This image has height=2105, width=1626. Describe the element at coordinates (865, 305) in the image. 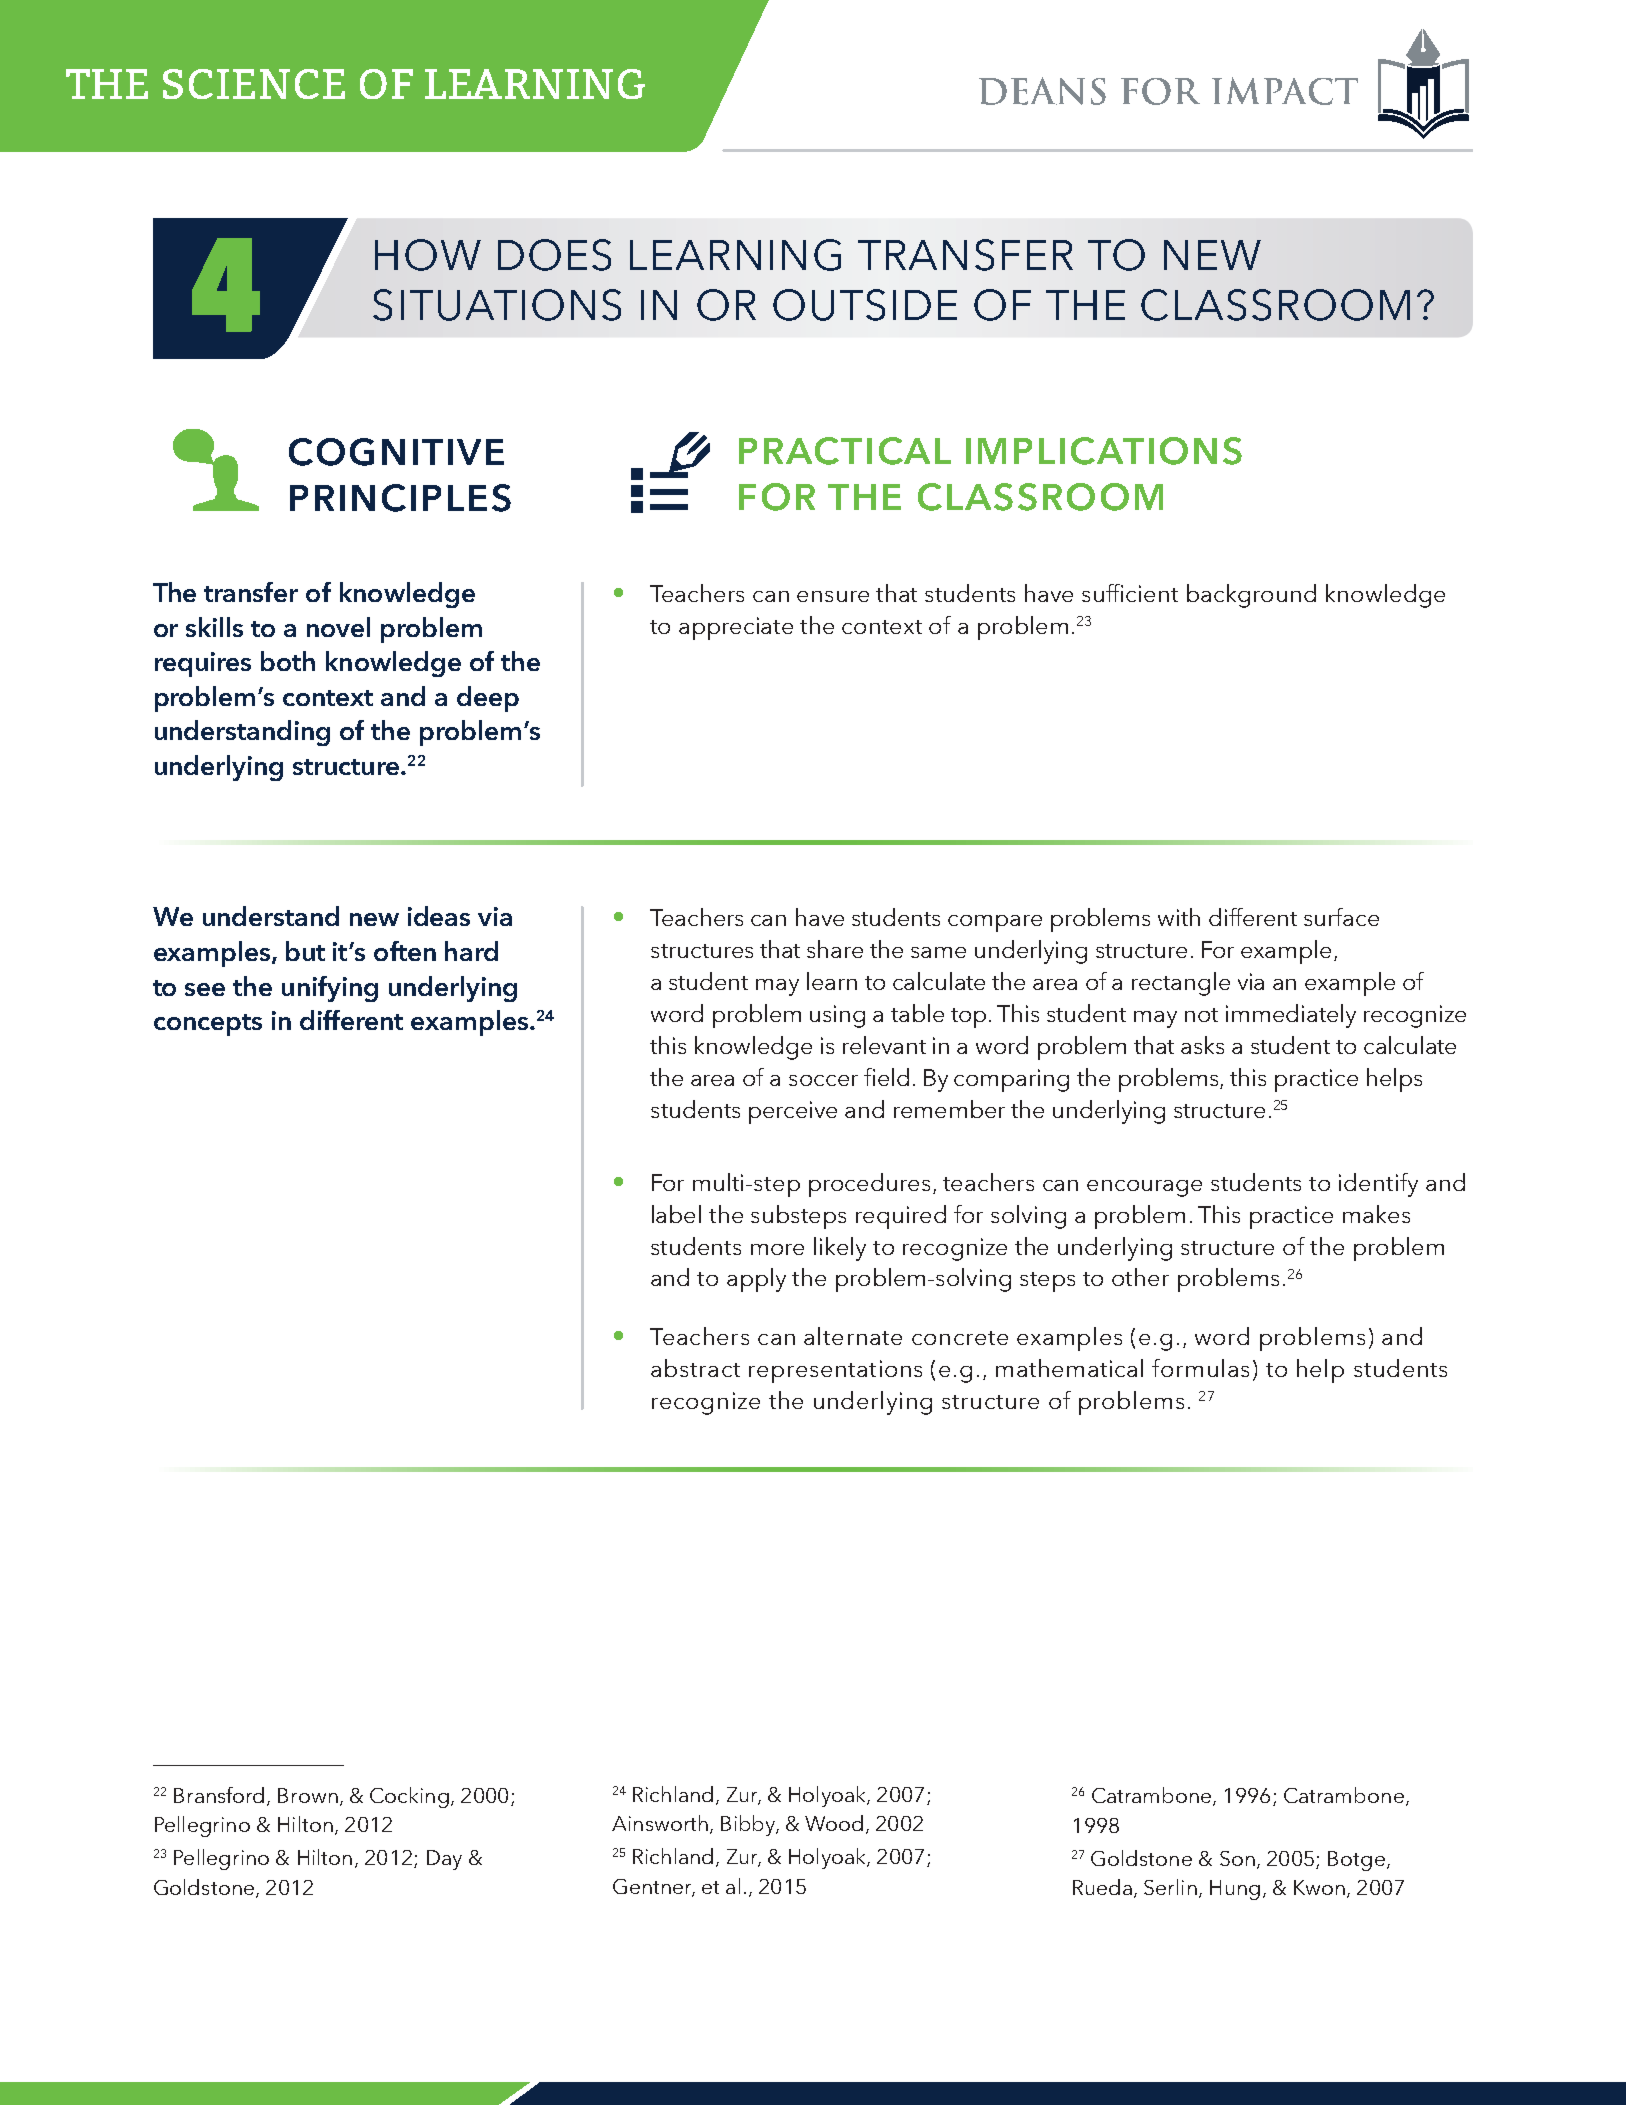

I see `OUTSIDE` at that location.
